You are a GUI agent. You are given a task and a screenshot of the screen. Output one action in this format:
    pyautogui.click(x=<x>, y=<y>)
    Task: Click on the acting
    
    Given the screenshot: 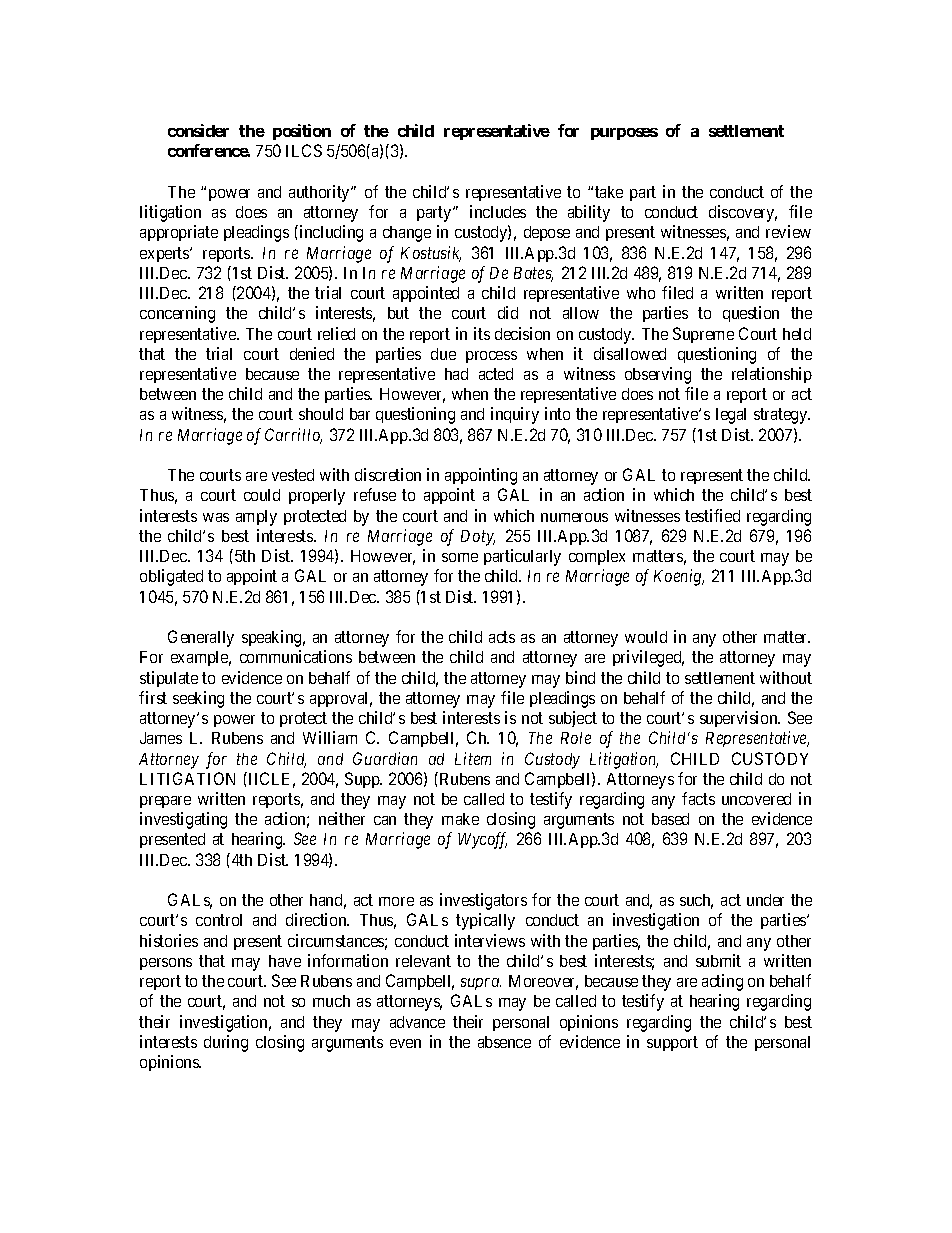 What is the action you would take?
    pyautogui.click(x=722, y=982)
